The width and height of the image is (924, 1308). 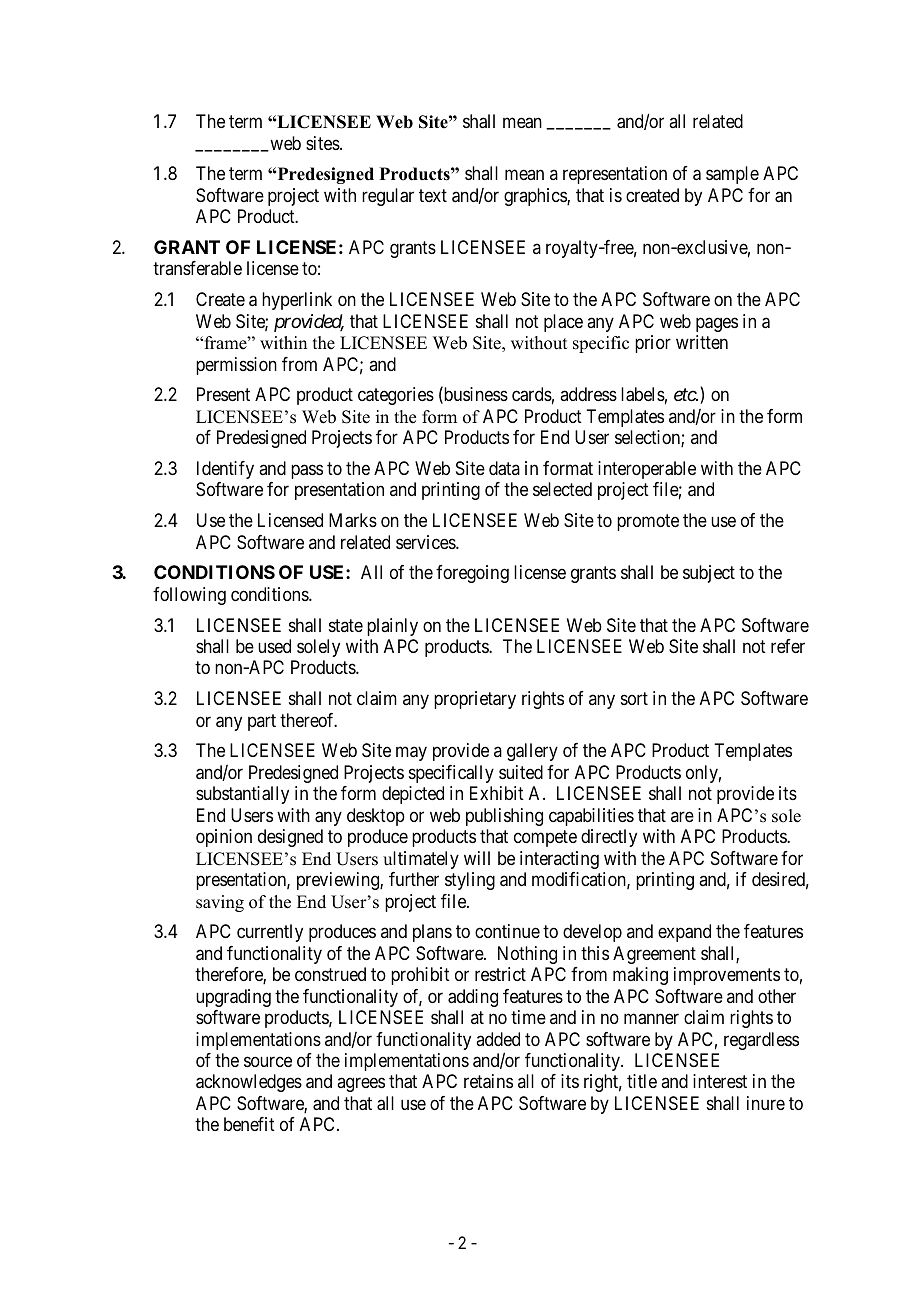 What do you see at coordinates (647, 470) in the image?
I see `interoperable` at bounding box center [647, 470].
